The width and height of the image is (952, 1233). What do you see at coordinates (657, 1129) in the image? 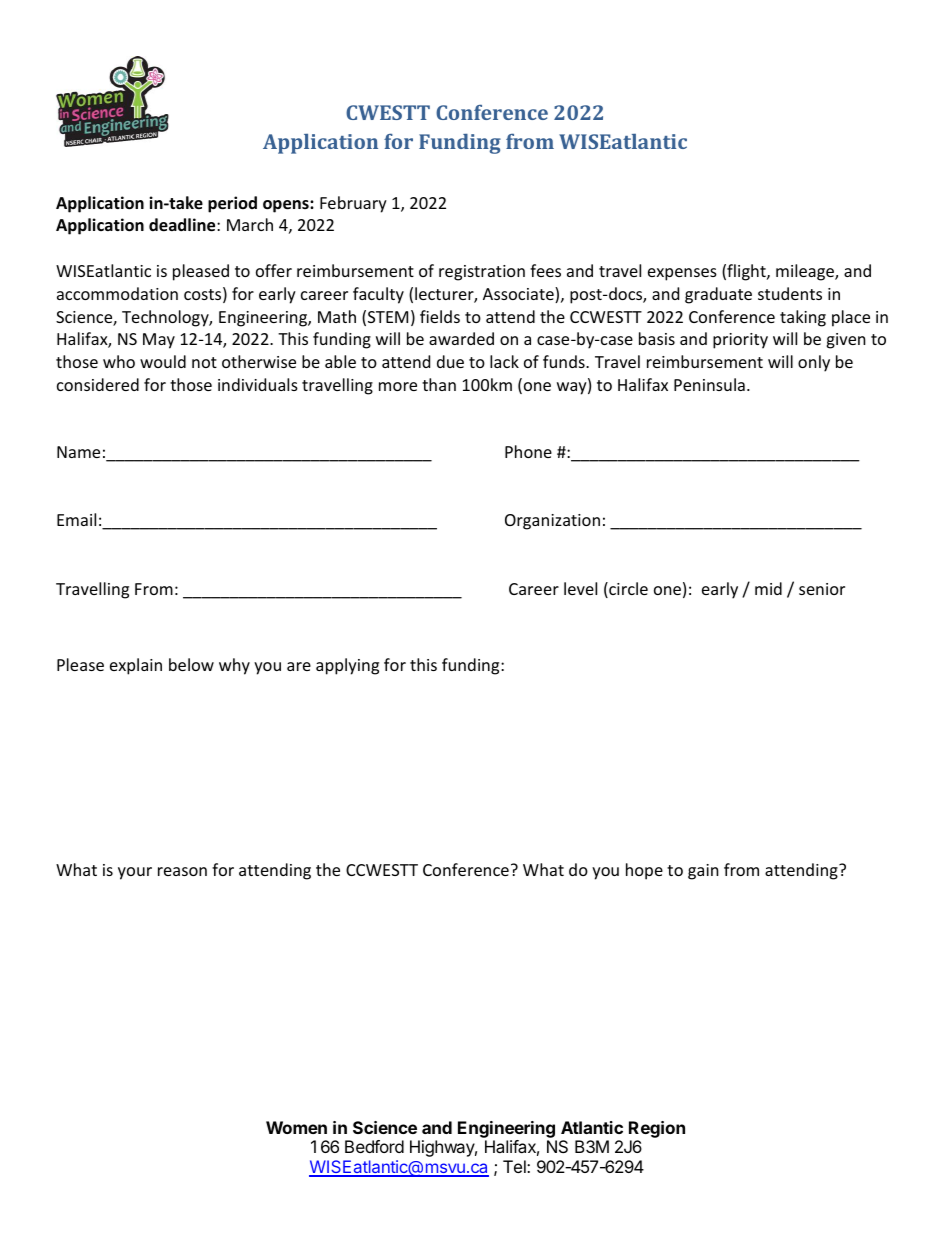
I see `Region` at bounding box center [657, 1129].
